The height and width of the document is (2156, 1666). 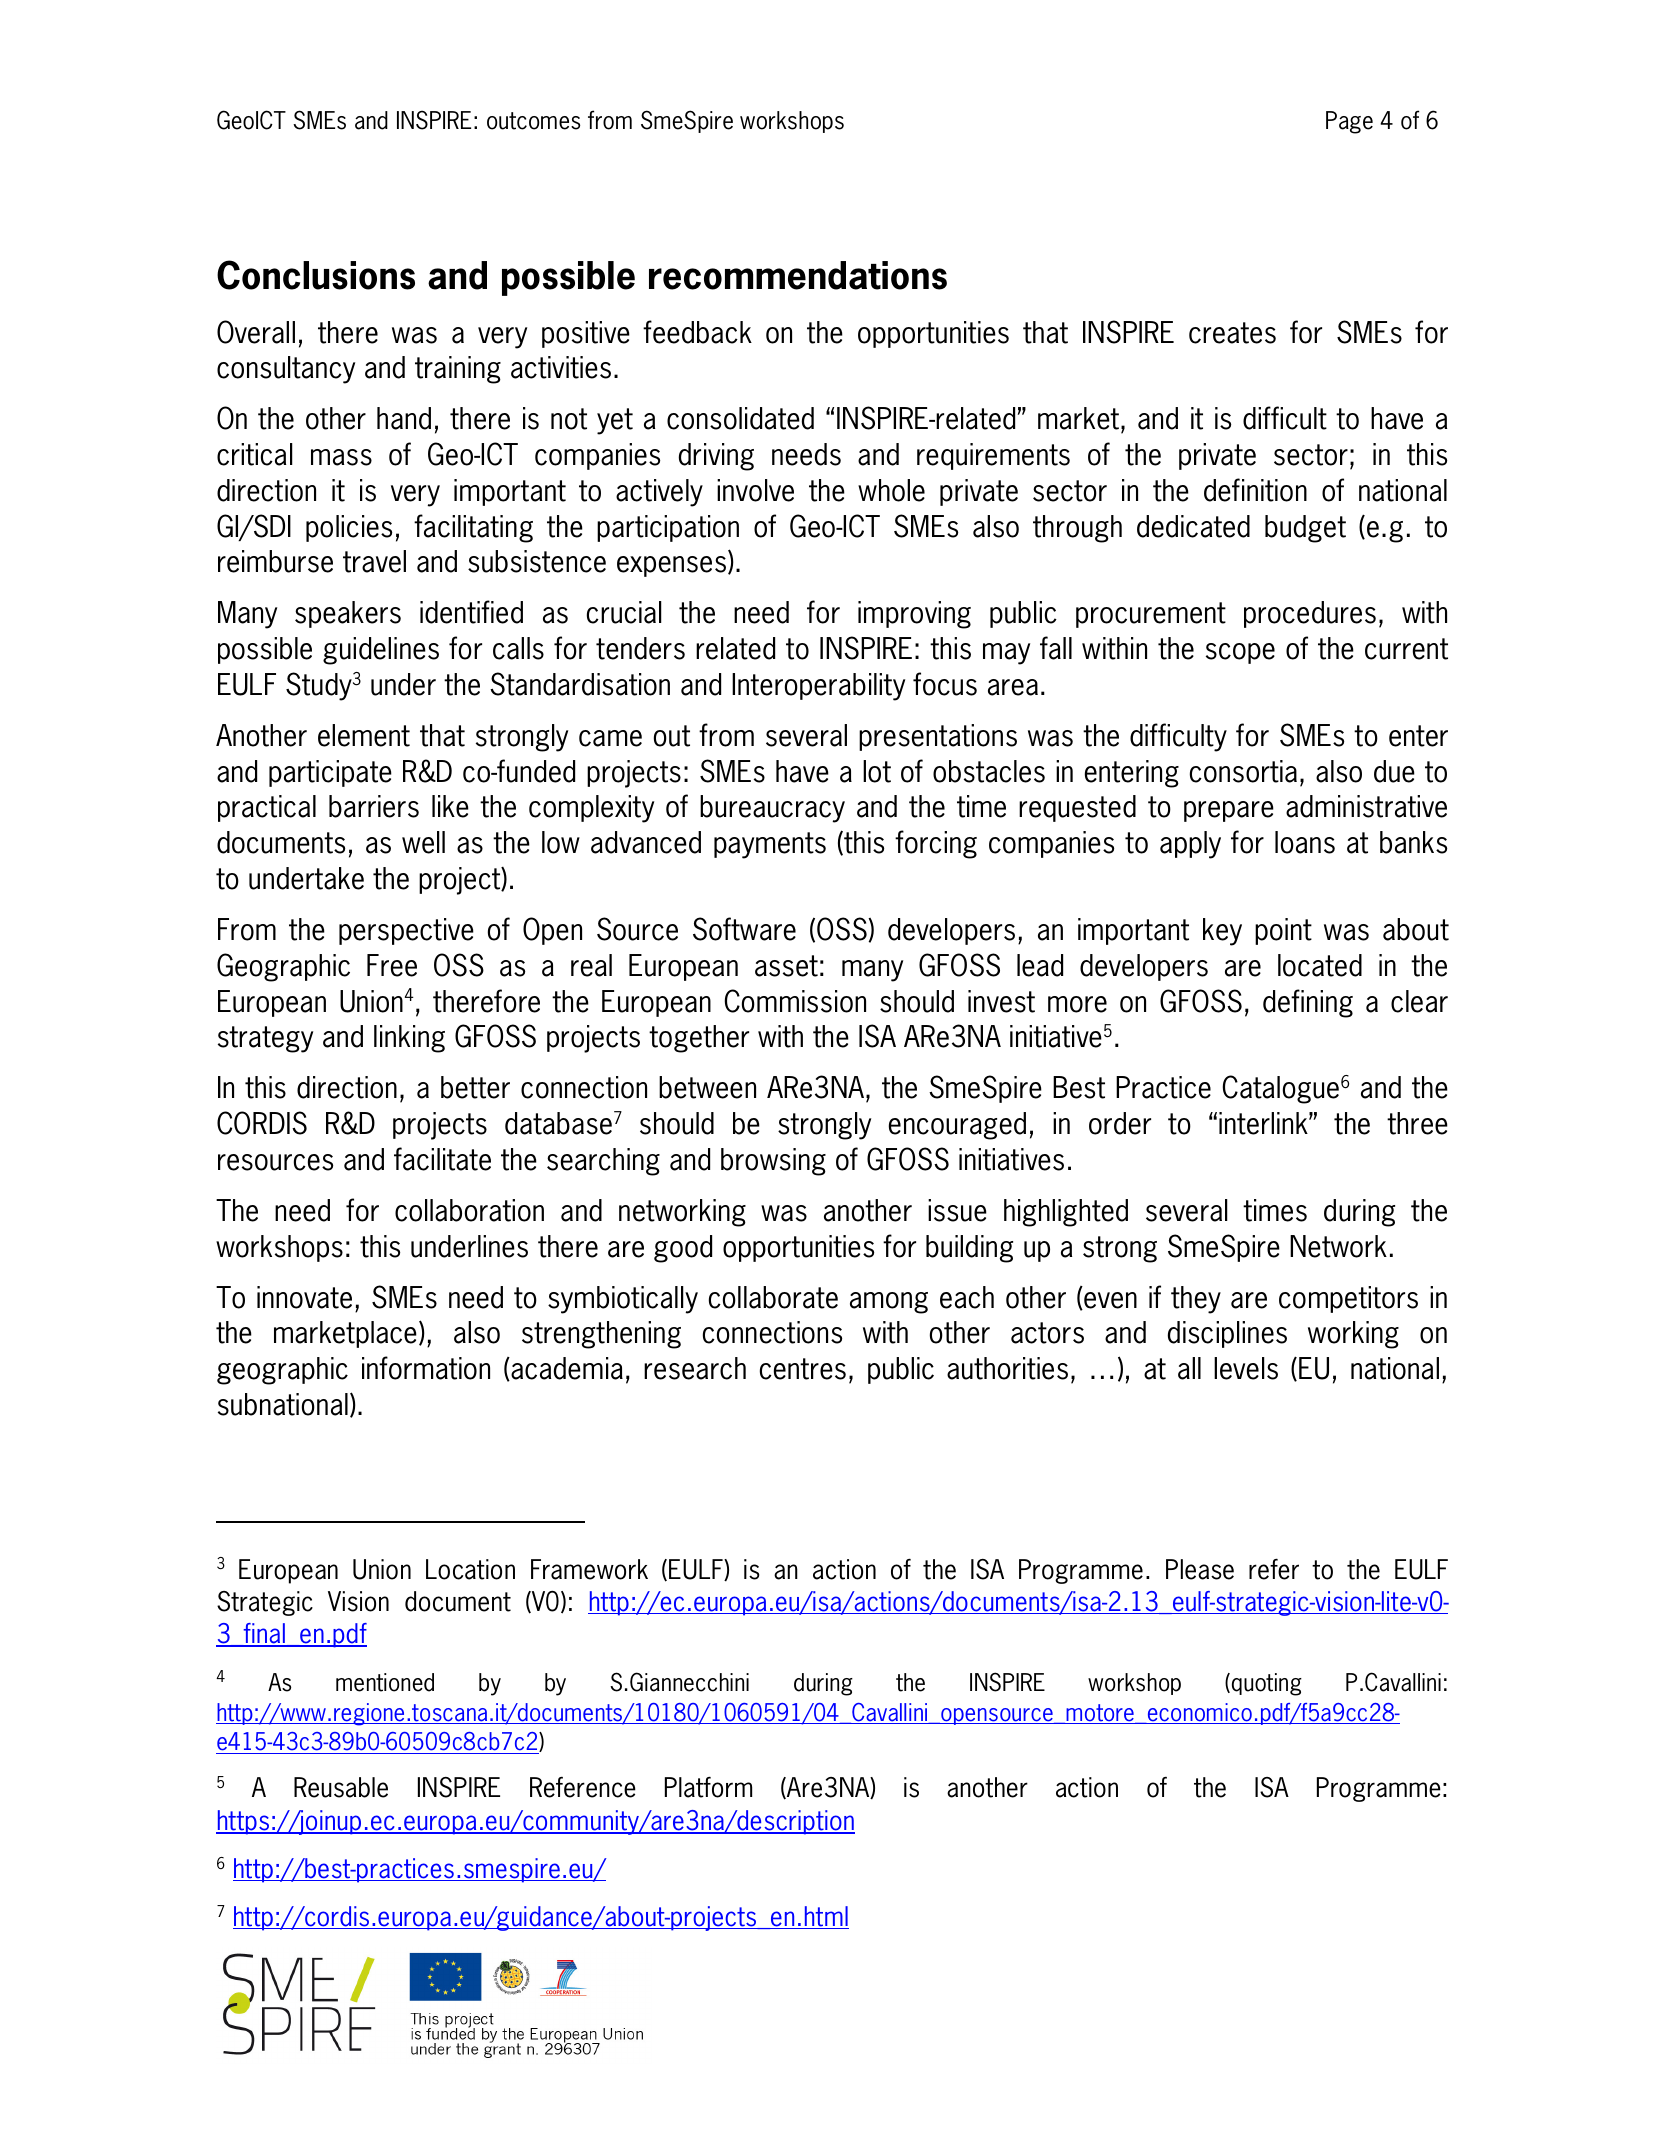 What do you see at coordinates (818, 687) in the document?
I see `Interoperability` at bounding box center [818, 687].
